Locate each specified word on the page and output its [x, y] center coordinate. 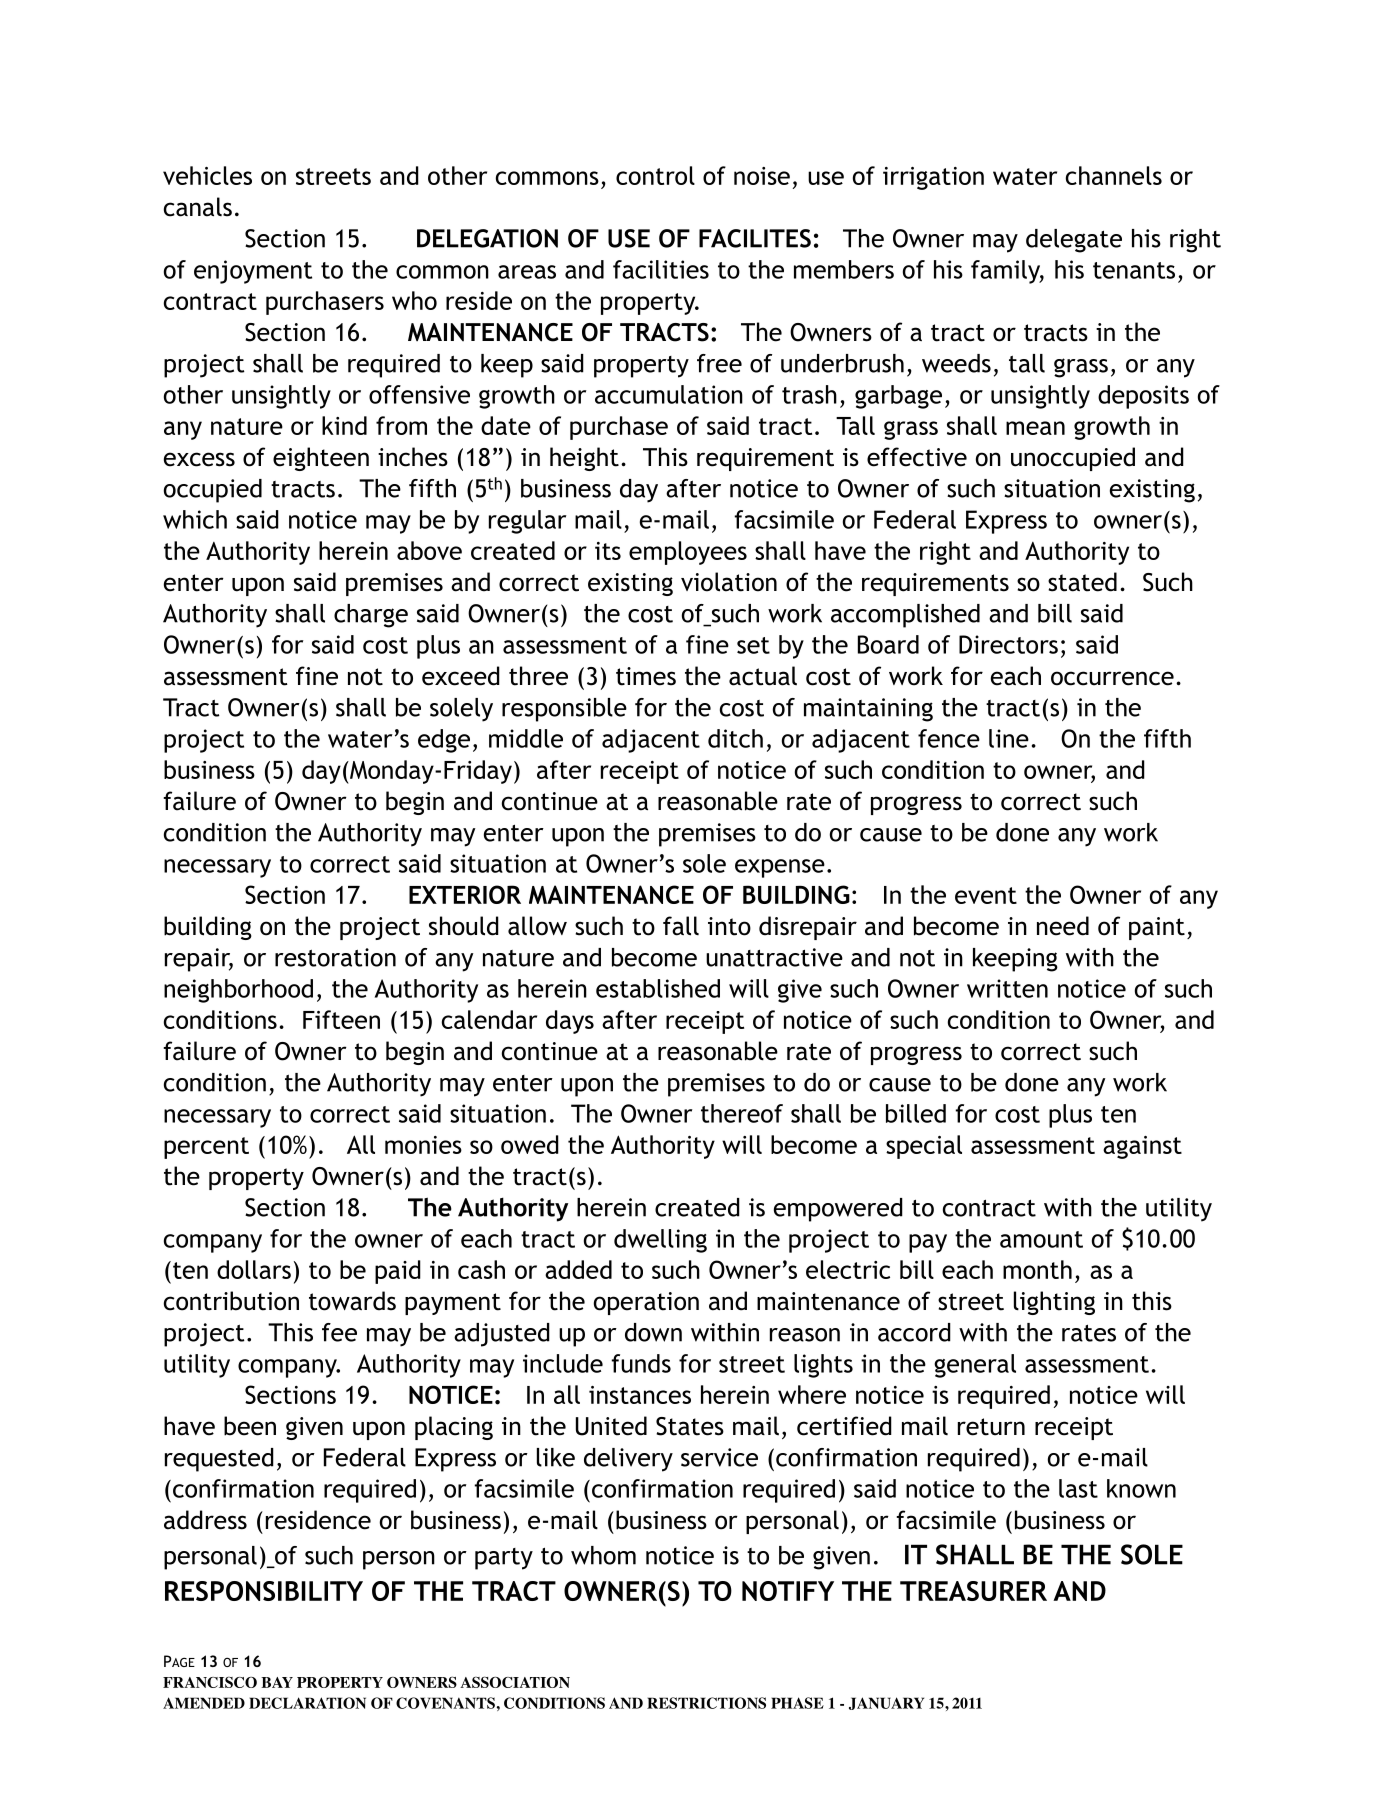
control [655, 175]
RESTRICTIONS [706, 1703]
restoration [335, 957]
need [1063, 926]
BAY [277, 1682]
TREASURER [973, 1591]
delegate [1074, 241]
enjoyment [253, 272]
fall [681, 926]
